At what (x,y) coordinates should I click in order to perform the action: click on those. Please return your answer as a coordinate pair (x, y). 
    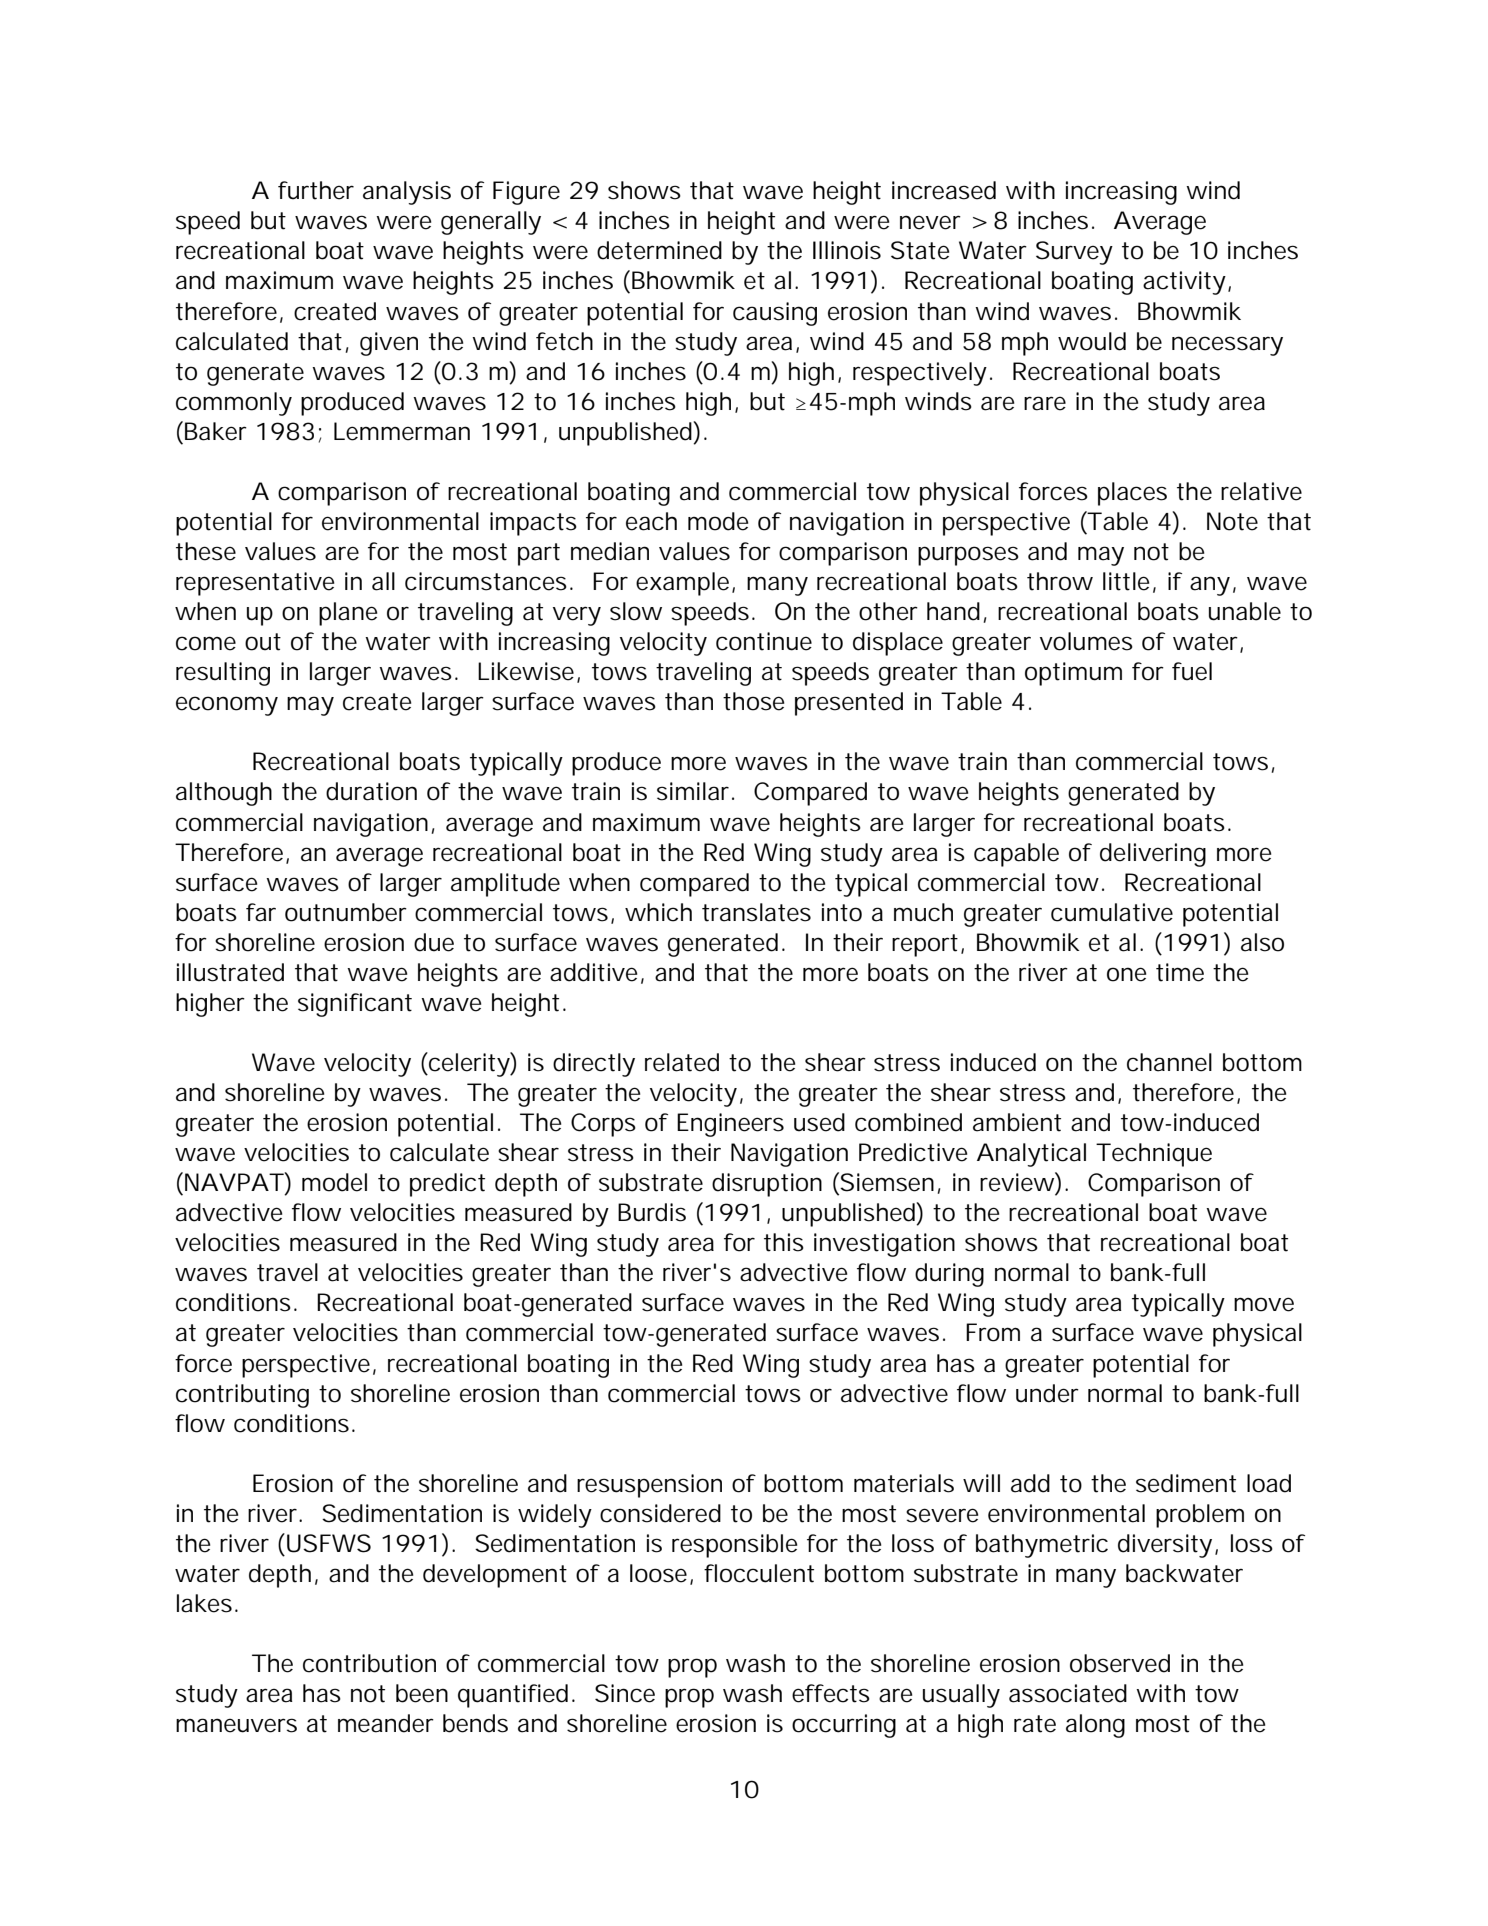
    Looking at the image, I should click on (753, 701).
